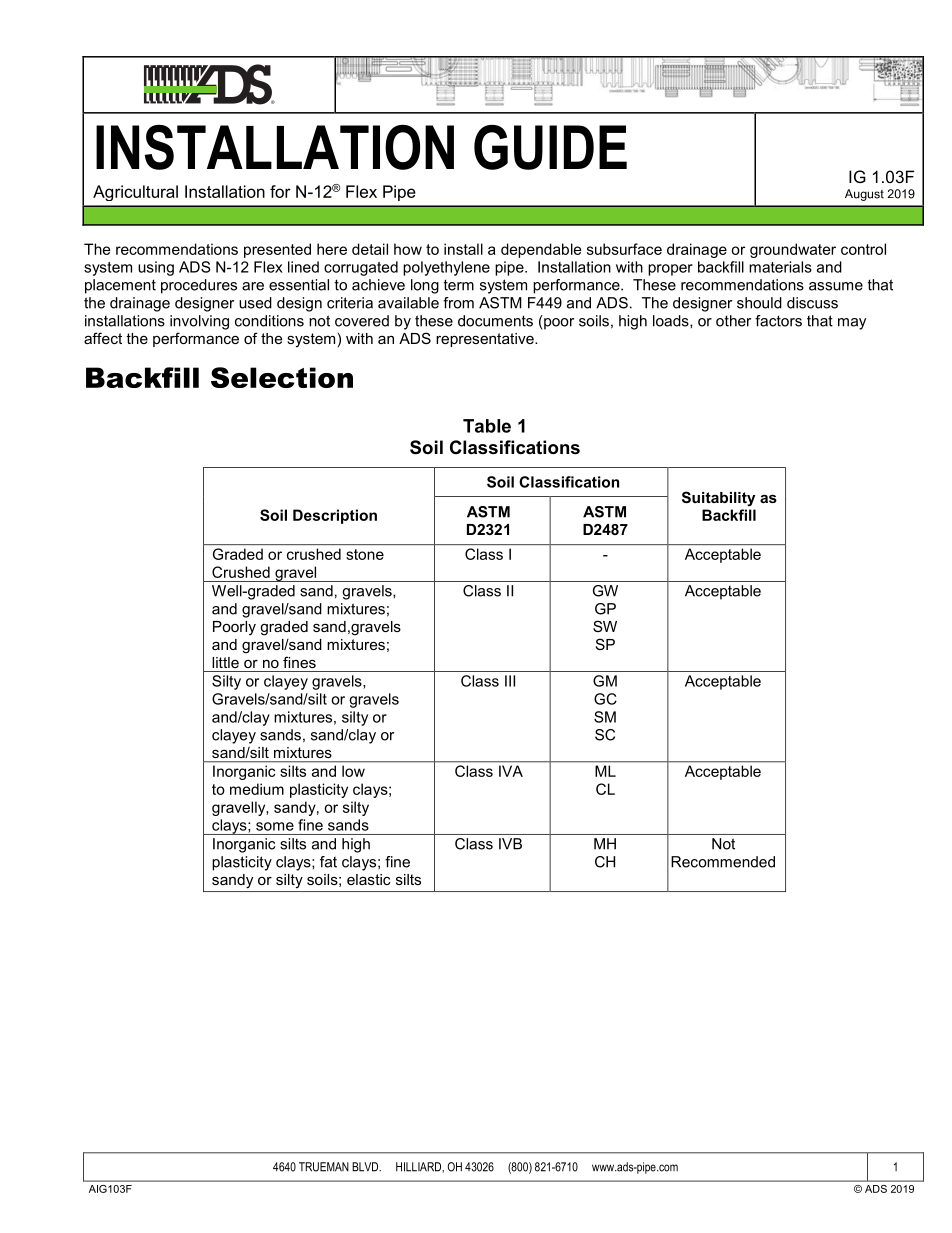 Image resolution: width=952 pixels, height=1233 pixels. What do you see at coordinates (723, 862) in the screenshot?
I see `Recommended` at bounding box center [723, 862].
